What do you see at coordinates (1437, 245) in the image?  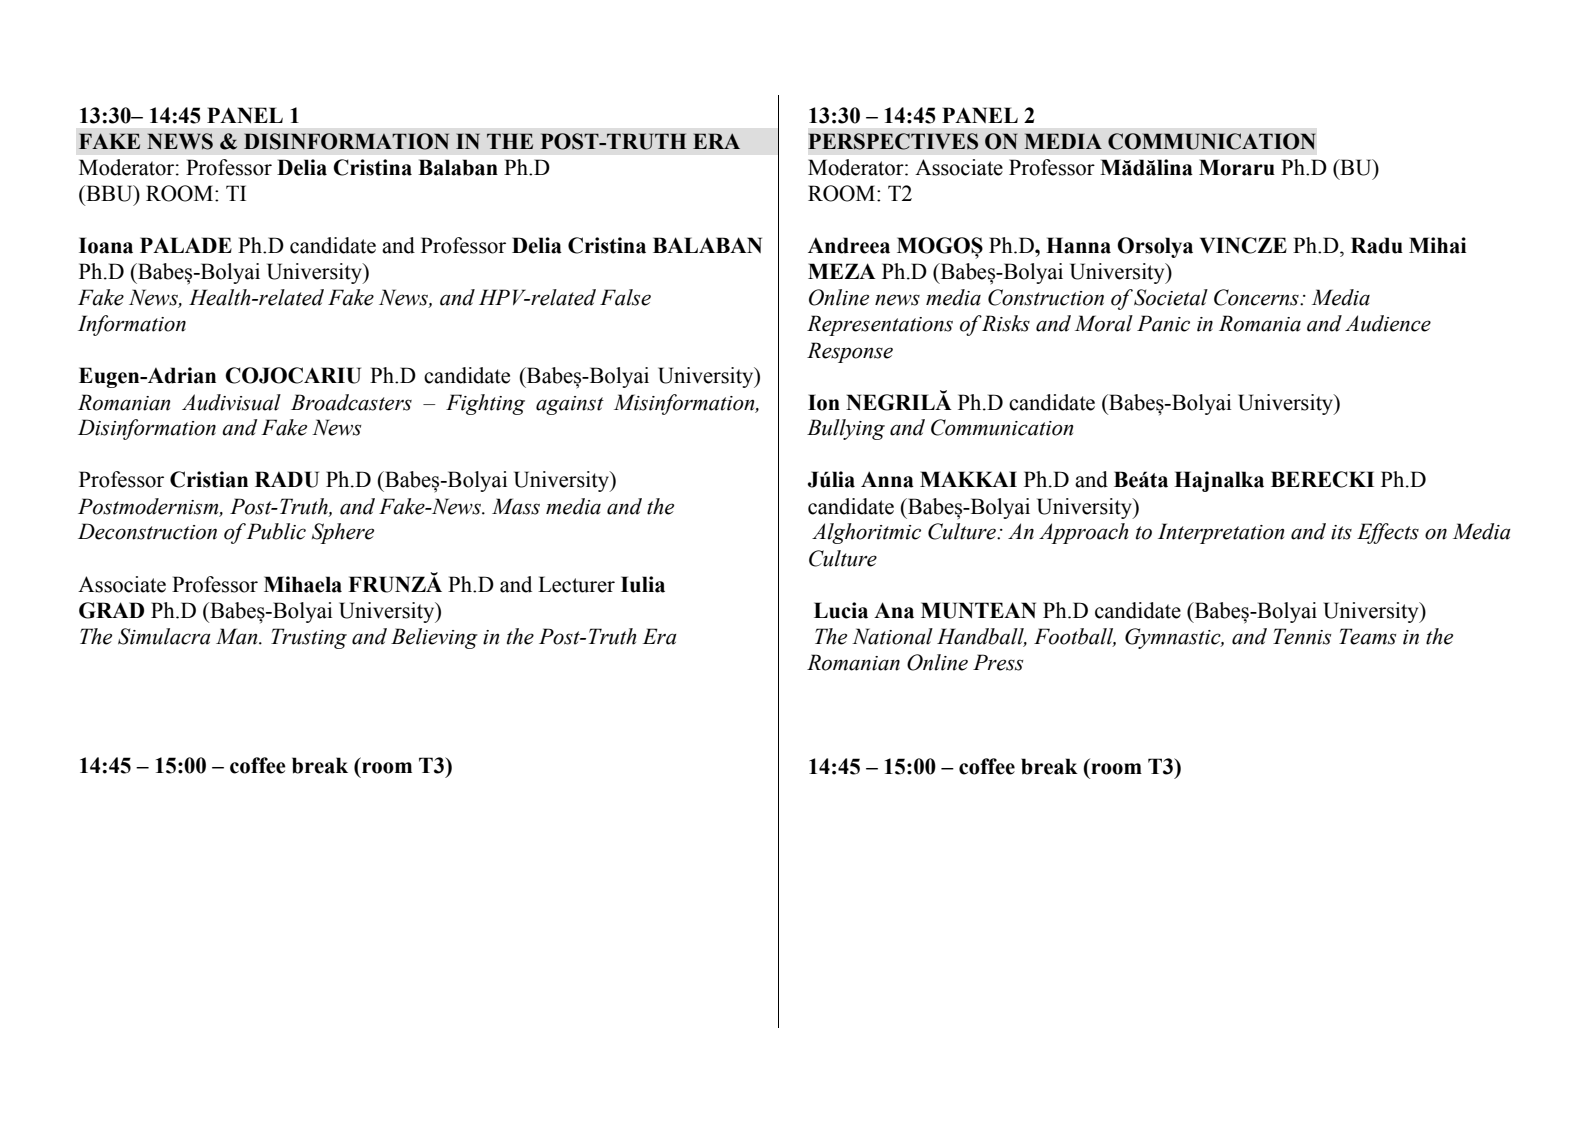 I see `Mihai` at bounding box center [1437, 245].
